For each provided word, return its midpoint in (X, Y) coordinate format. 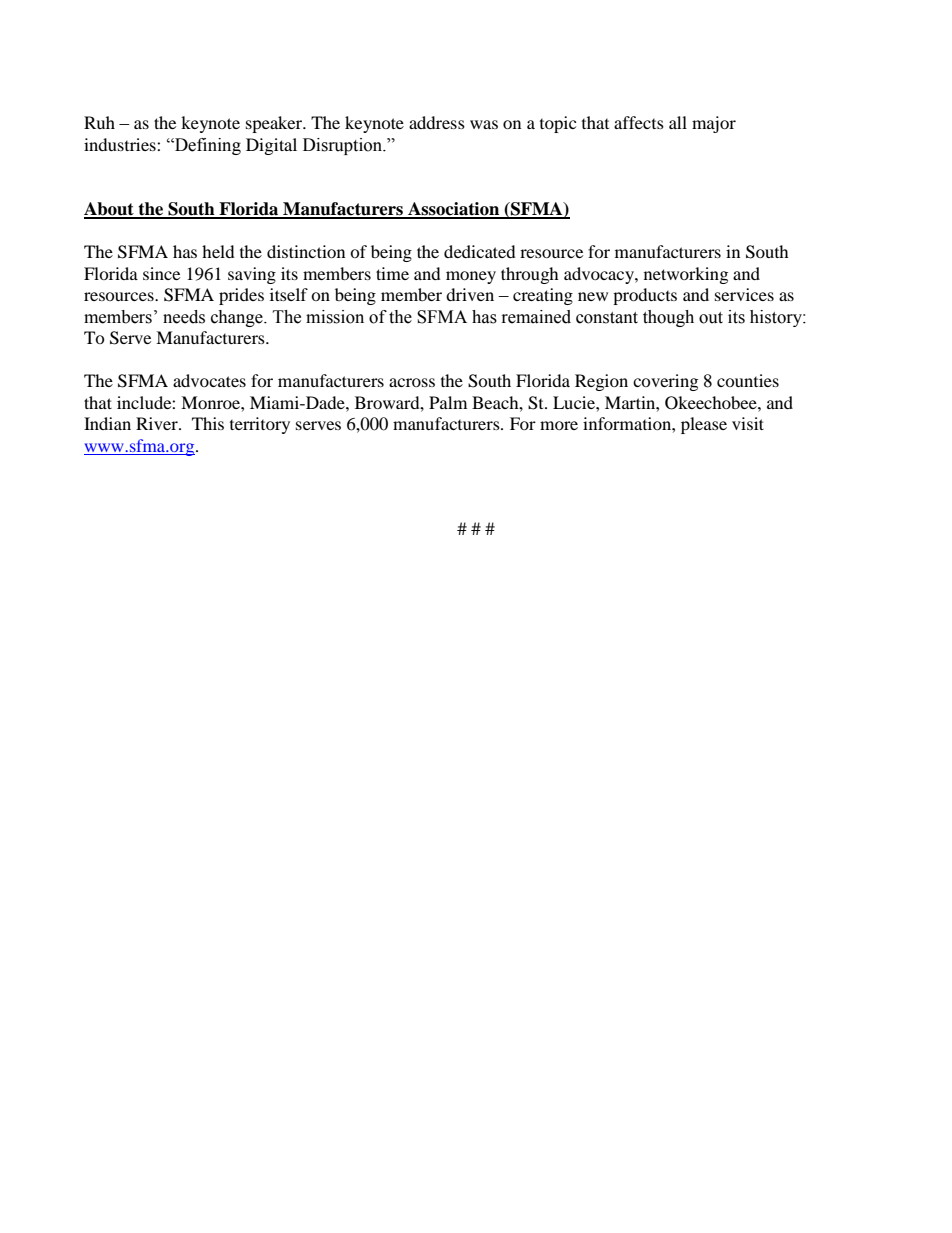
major (714, 124)
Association (454, 210)
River (158, 423)
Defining (207, 146)
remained (536, 317)
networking (686, 275)
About (110, 210)
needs (184, 317)
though (668, 318)
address (437, 122)
